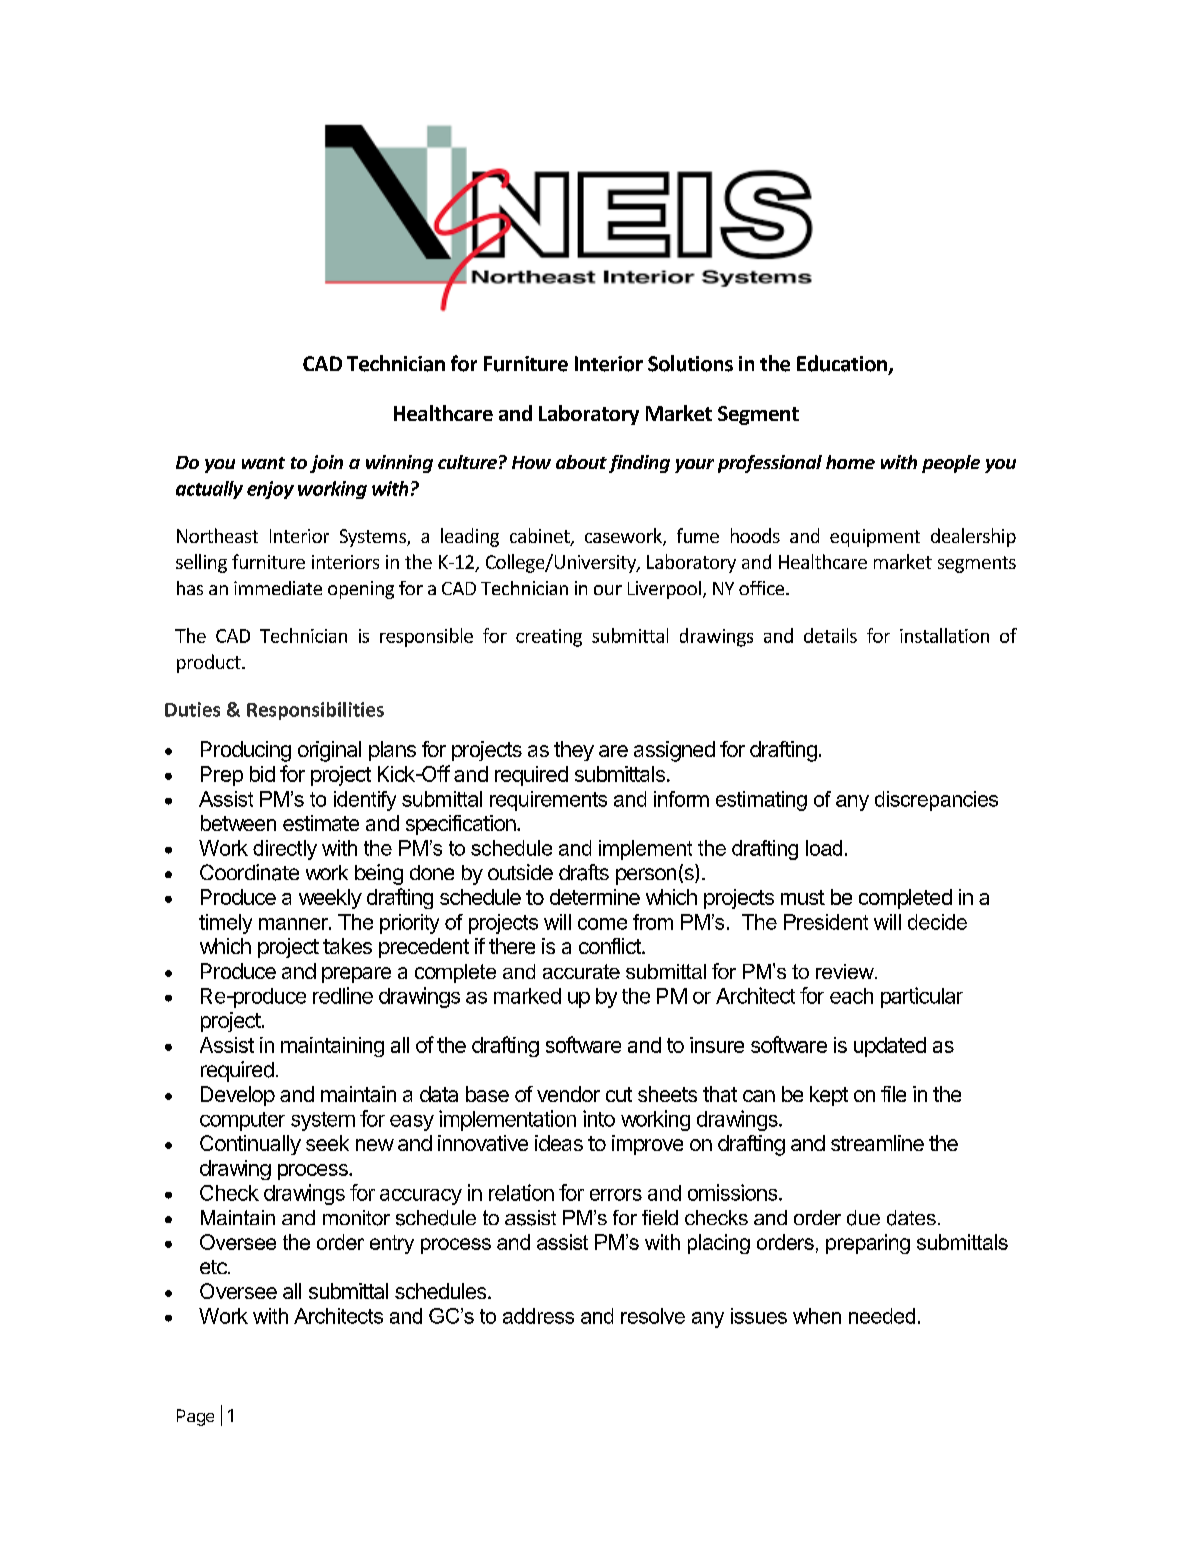  Describe the element at coordinates (195, 1417) in the document. I see `Page` at that location.
